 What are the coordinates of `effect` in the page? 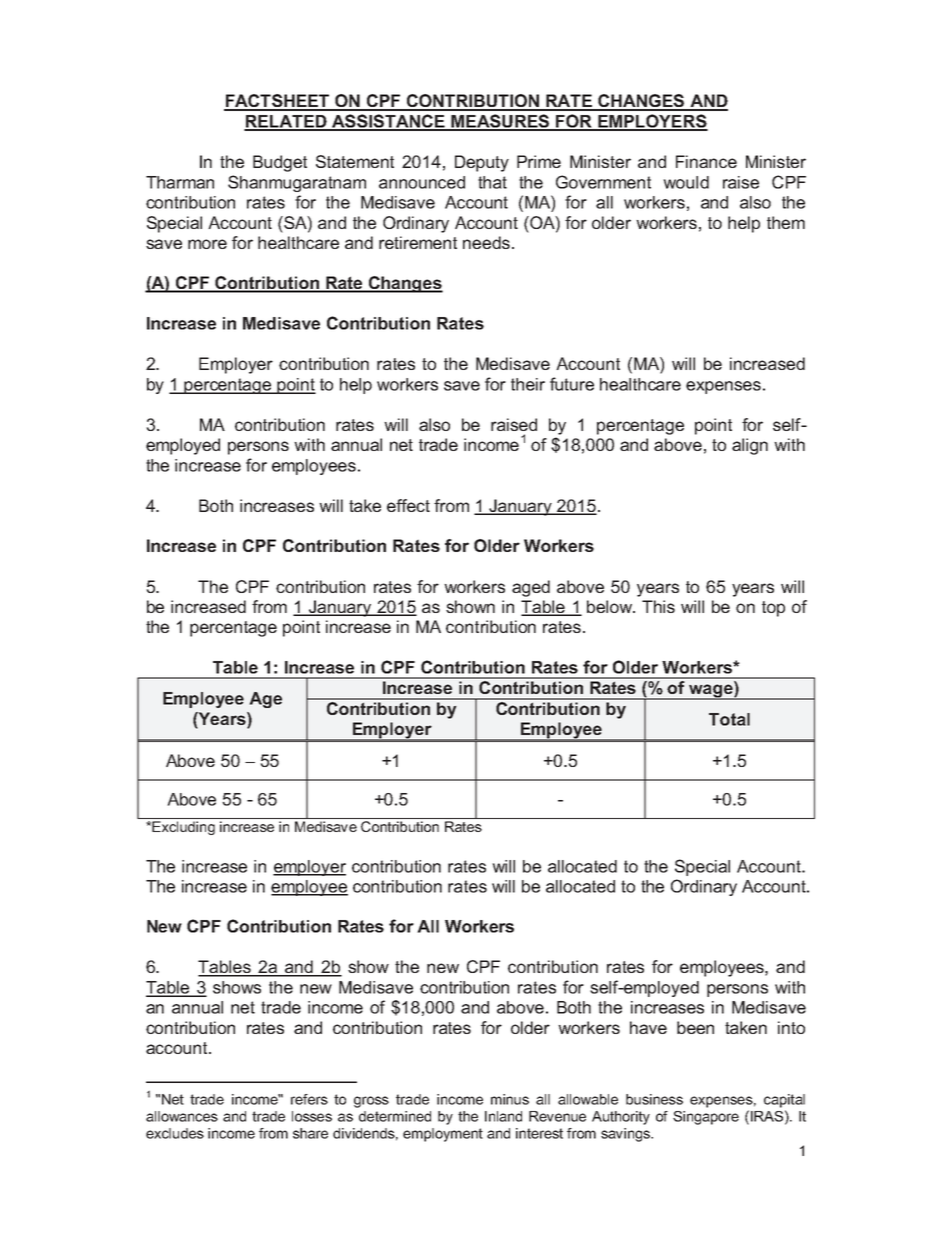 It's located at (408, 505).
